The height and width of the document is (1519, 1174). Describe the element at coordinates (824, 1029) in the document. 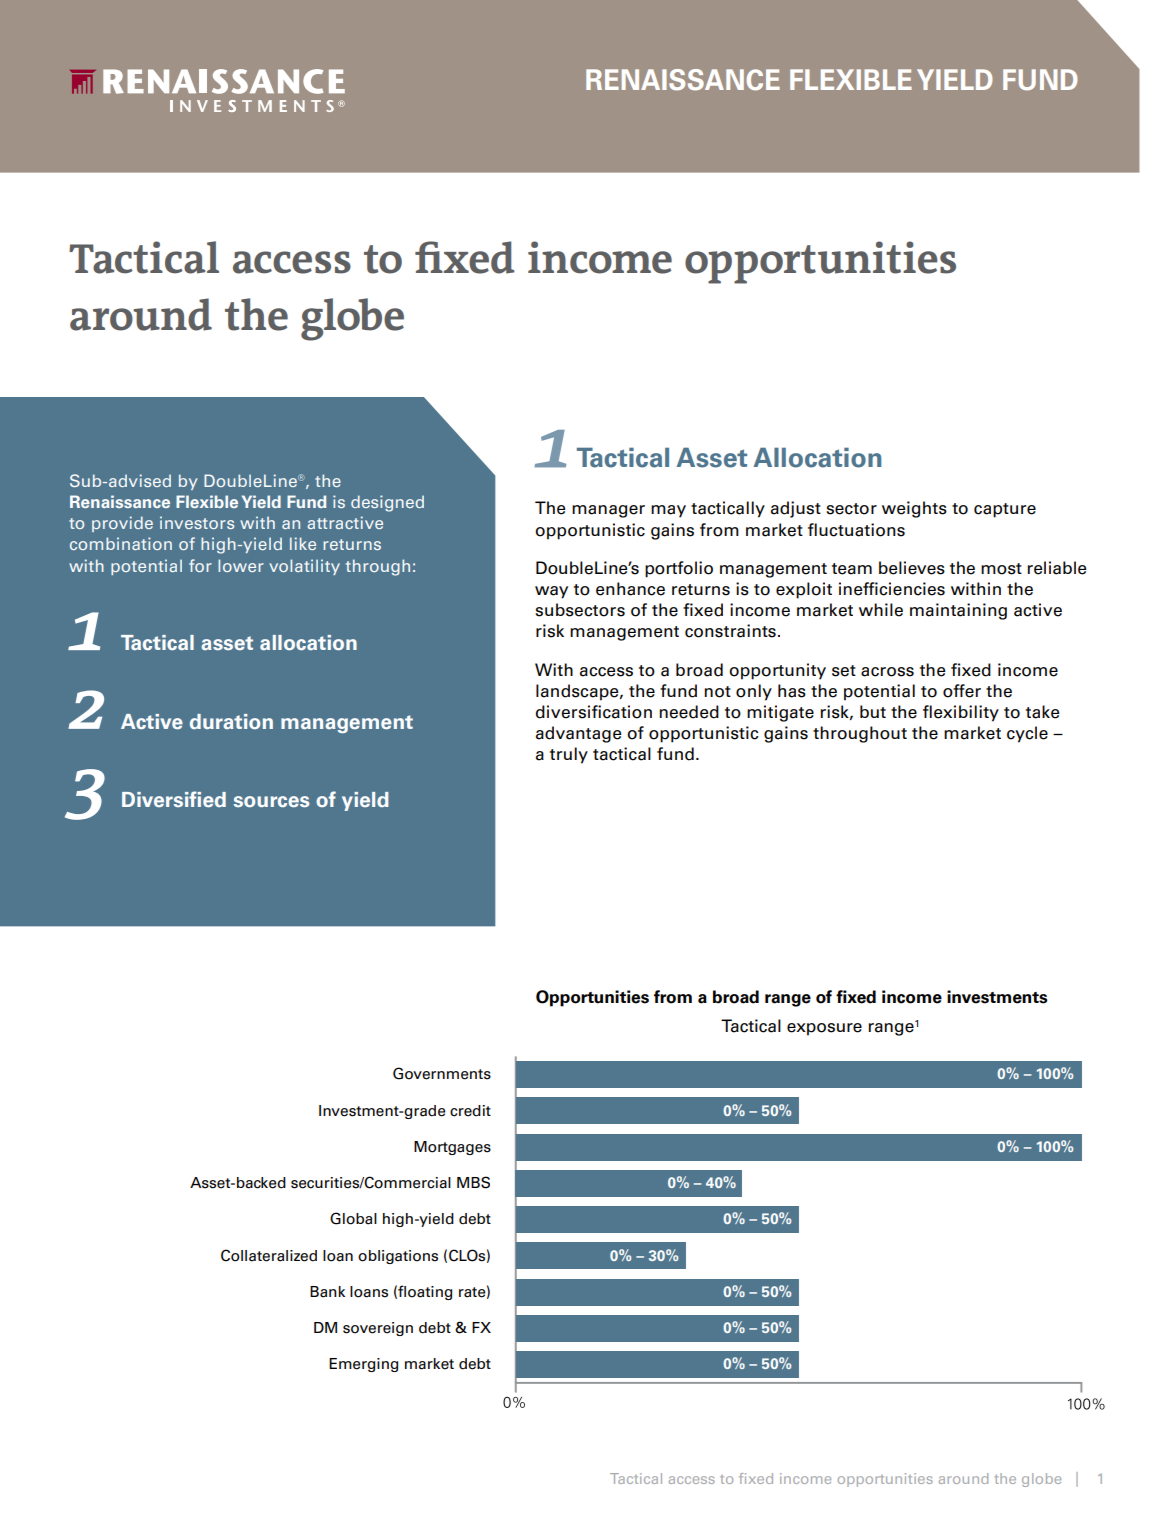

I see `exposure` at that location.
